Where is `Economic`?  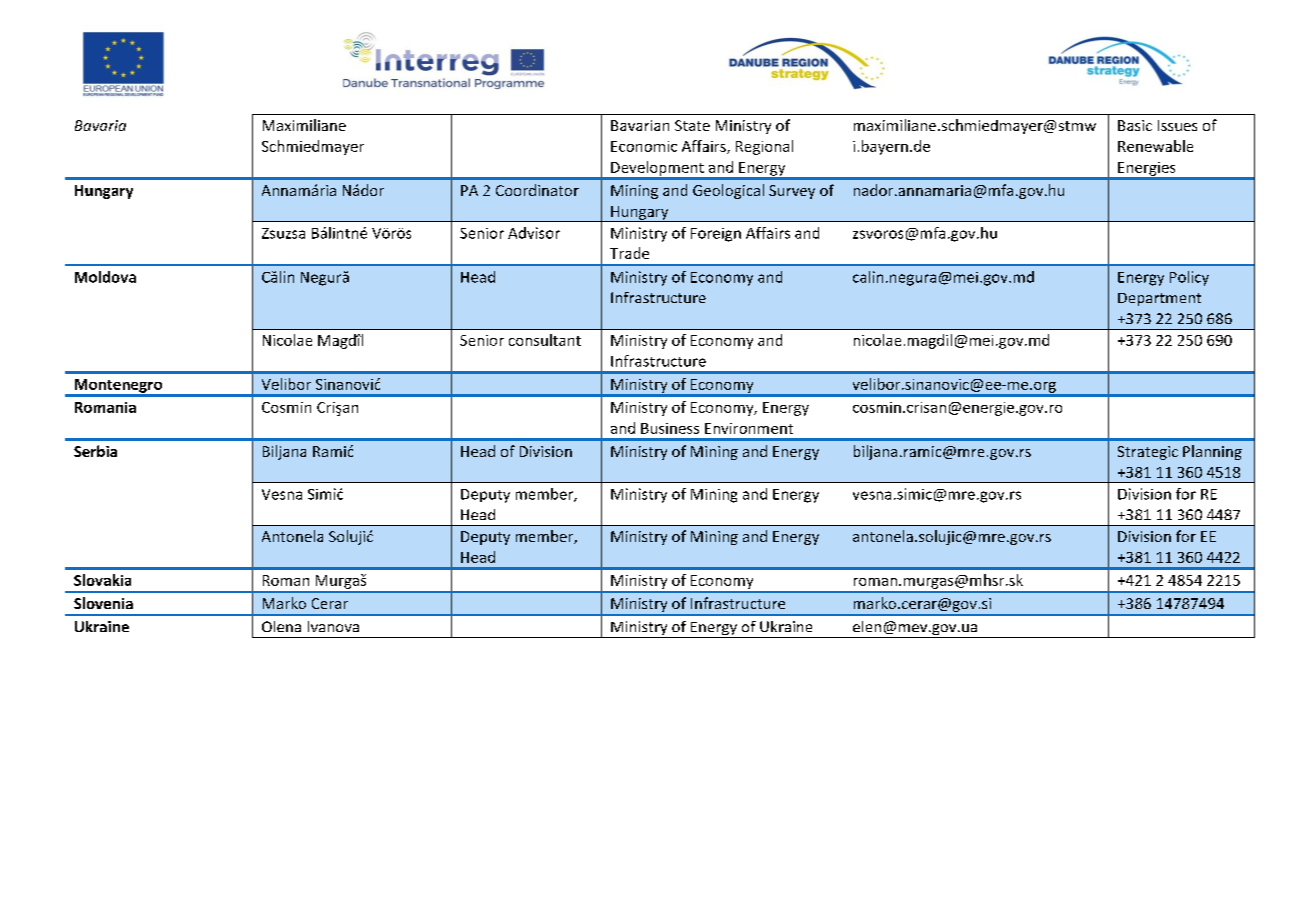
Economic is located at coordinates (644, 146).
